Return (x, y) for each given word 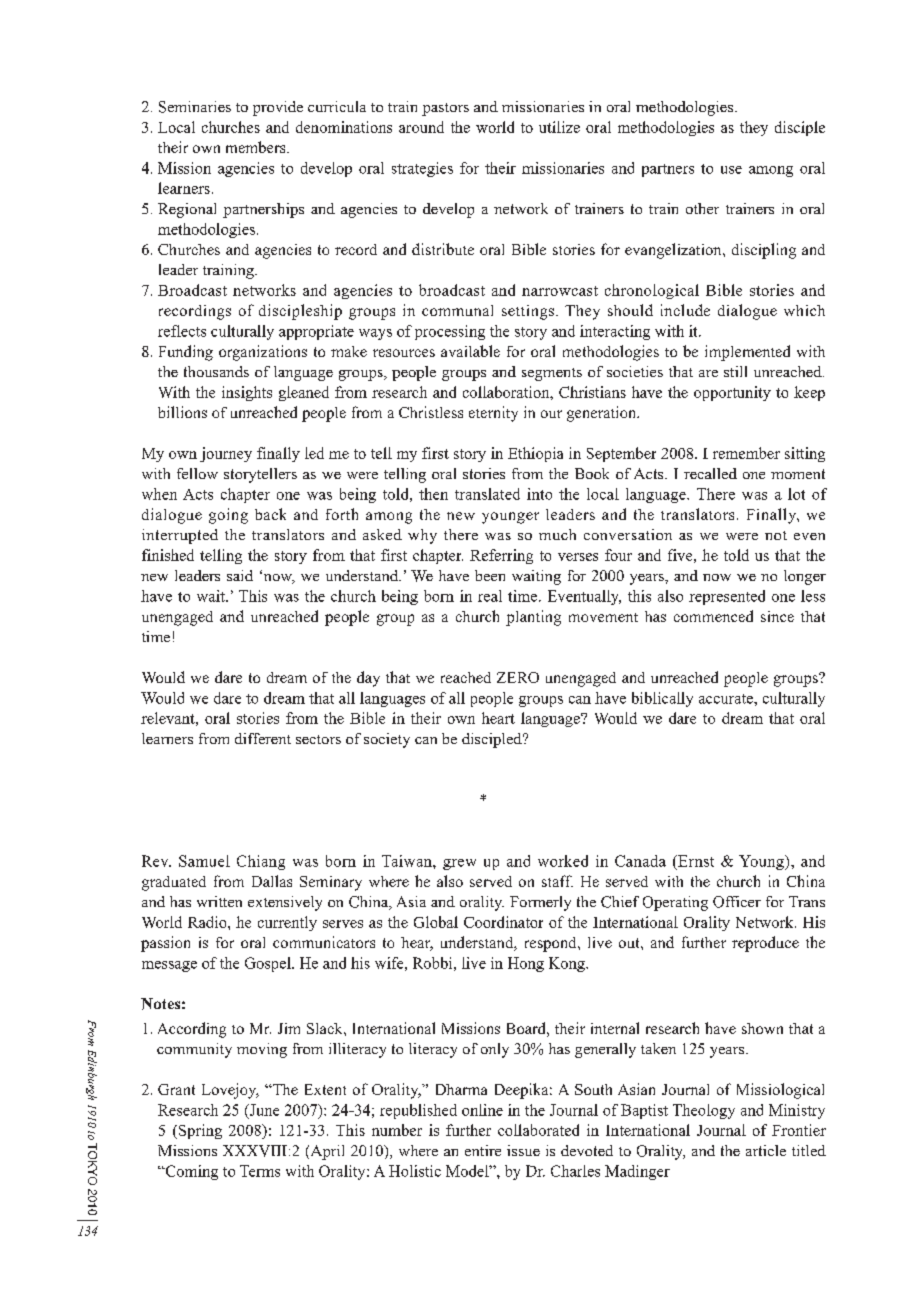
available (470, 351)
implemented (747, 353)
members (257, 147)
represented (727, 597)
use (731, 170)
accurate (727, 699)
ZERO (518, 677)
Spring (199, 1131)
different (263, 738)
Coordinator (503, 922)
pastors (445, 109)
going (228, 516)
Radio (208, 922)
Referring (501, 556)
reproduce (765, 944)
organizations (263, 353)
